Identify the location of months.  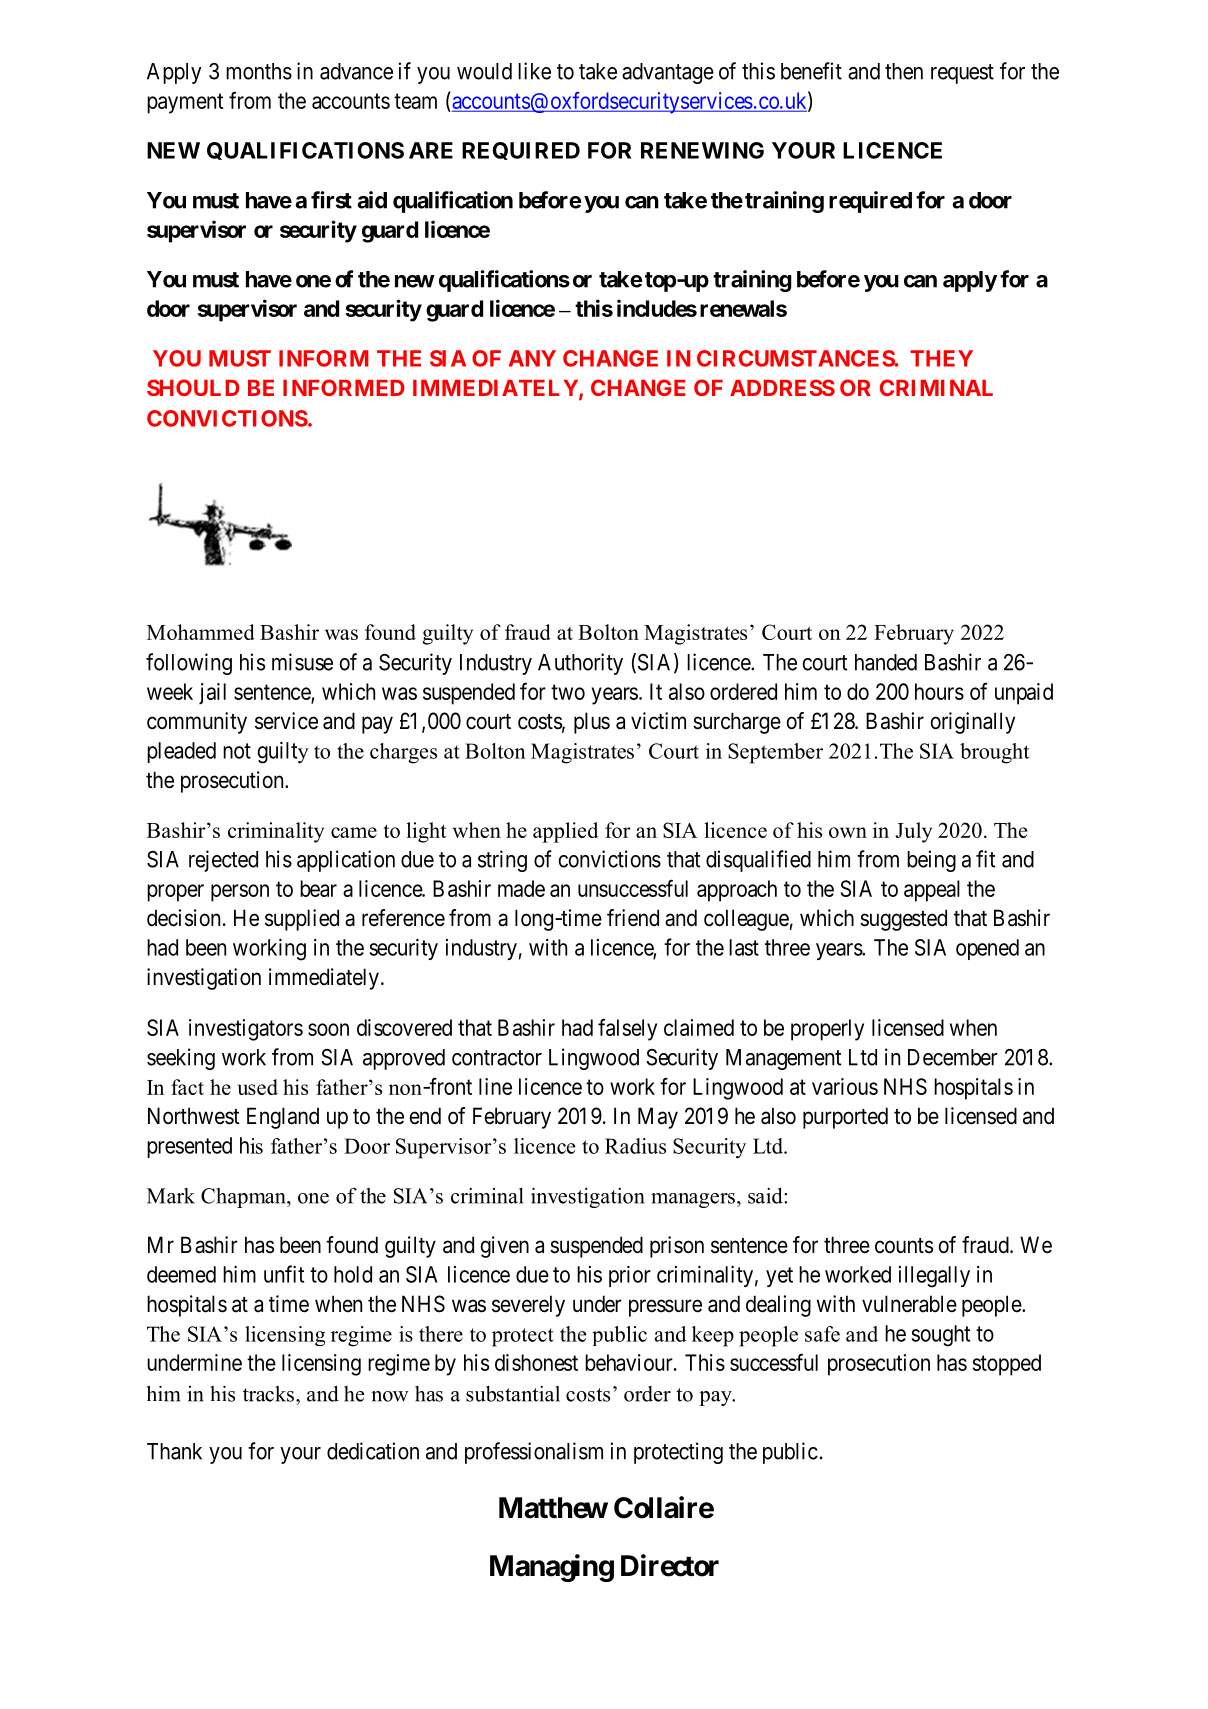
(259, 71).
